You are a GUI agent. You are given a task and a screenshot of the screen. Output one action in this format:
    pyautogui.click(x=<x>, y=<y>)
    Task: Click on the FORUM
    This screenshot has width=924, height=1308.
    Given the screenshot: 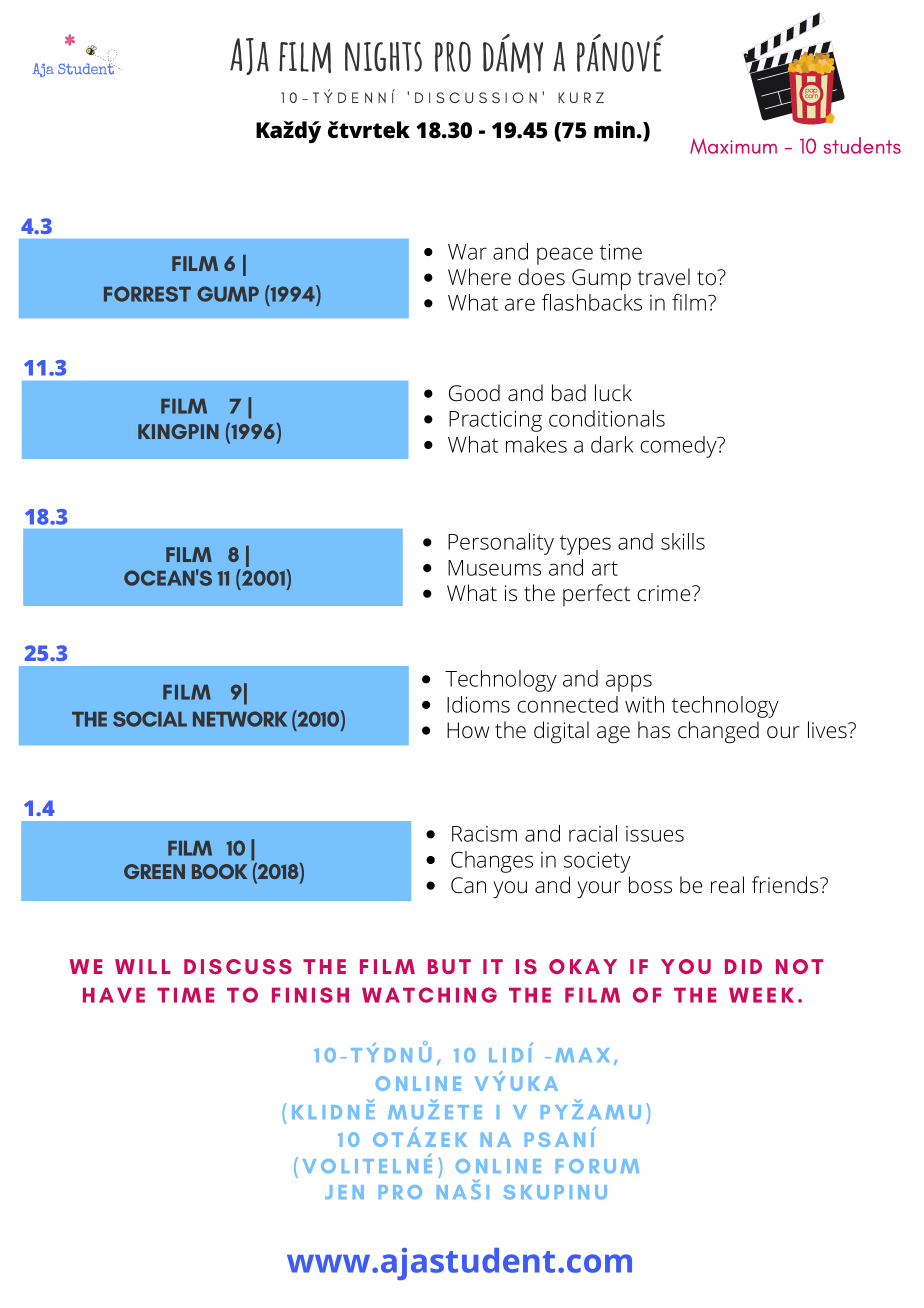 What is the action you would take?
    pyautogui.click(x=597, y=1166)
